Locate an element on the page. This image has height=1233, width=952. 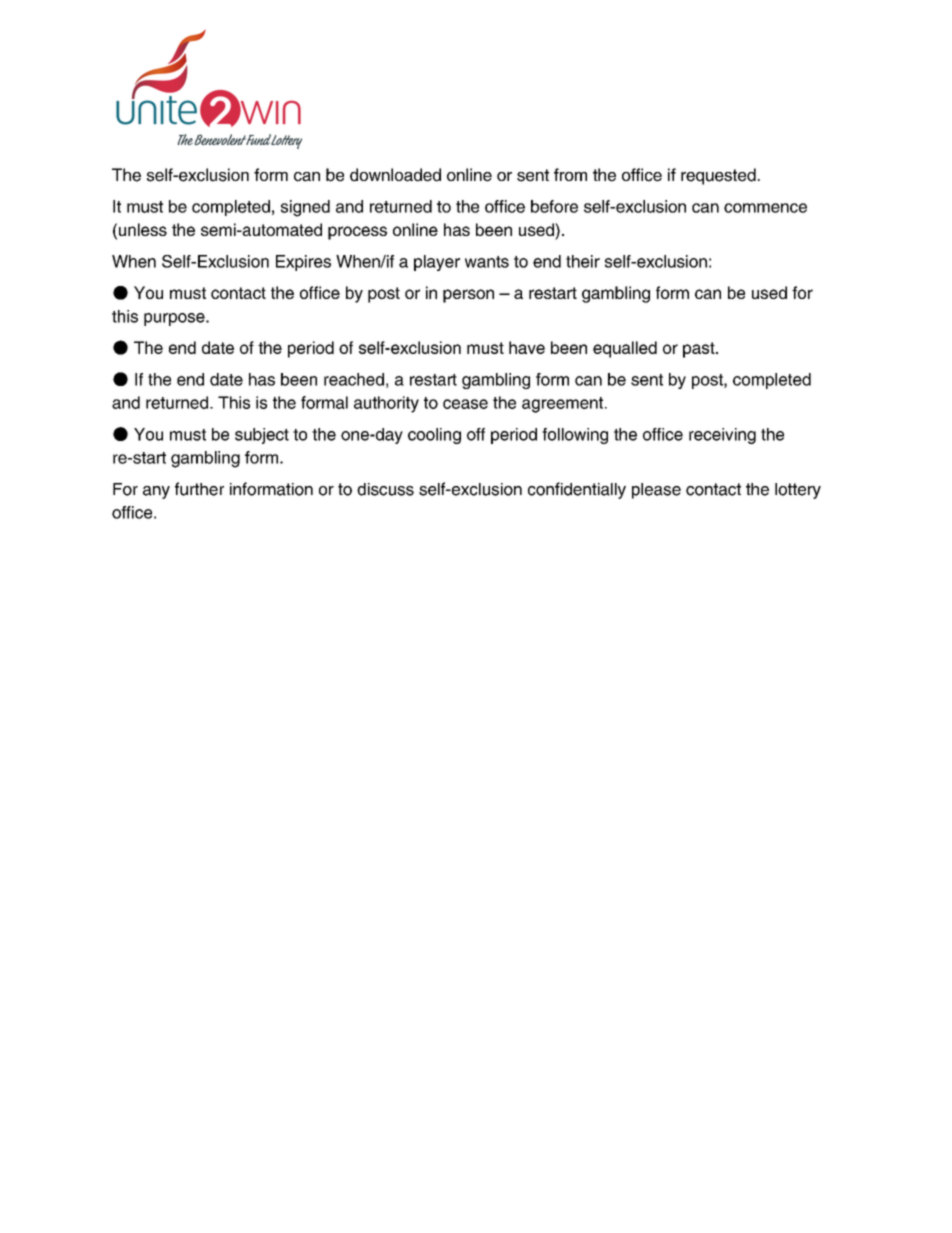
discuss is located at coordinates (385, 489).
